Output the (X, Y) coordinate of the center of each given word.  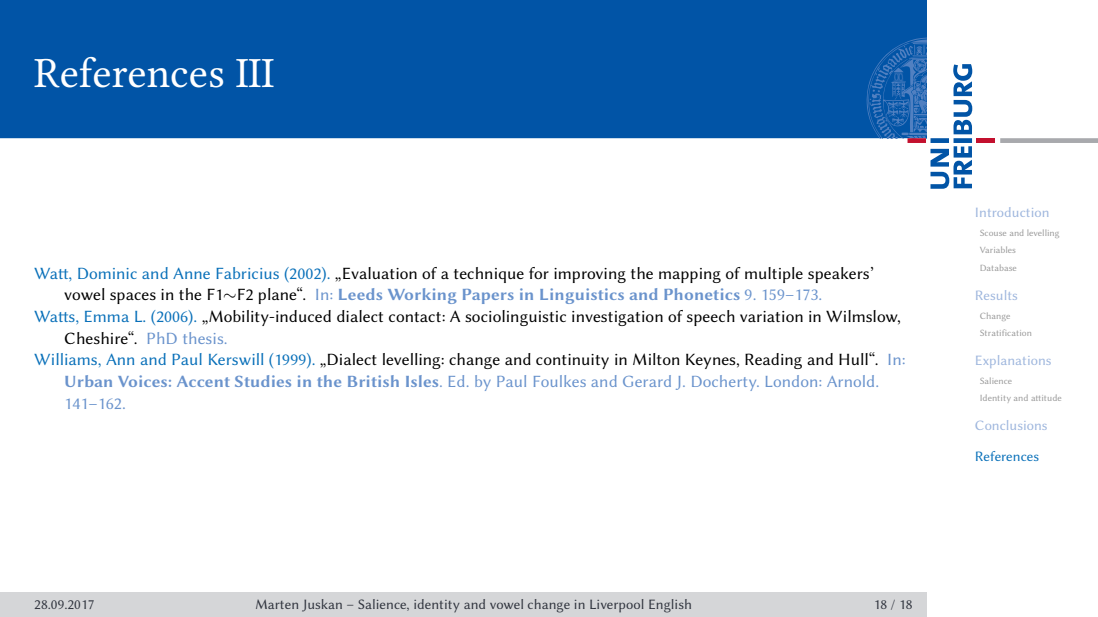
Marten (277, 604)
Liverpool (617, 606)
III (255, 73)
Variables (997, 250)
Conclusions (1011, 425)
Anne (191, 273)
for (539, 273)
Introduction (1012, 212)
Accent (203, 381)
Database (998, 268)
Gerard (647, 381)
